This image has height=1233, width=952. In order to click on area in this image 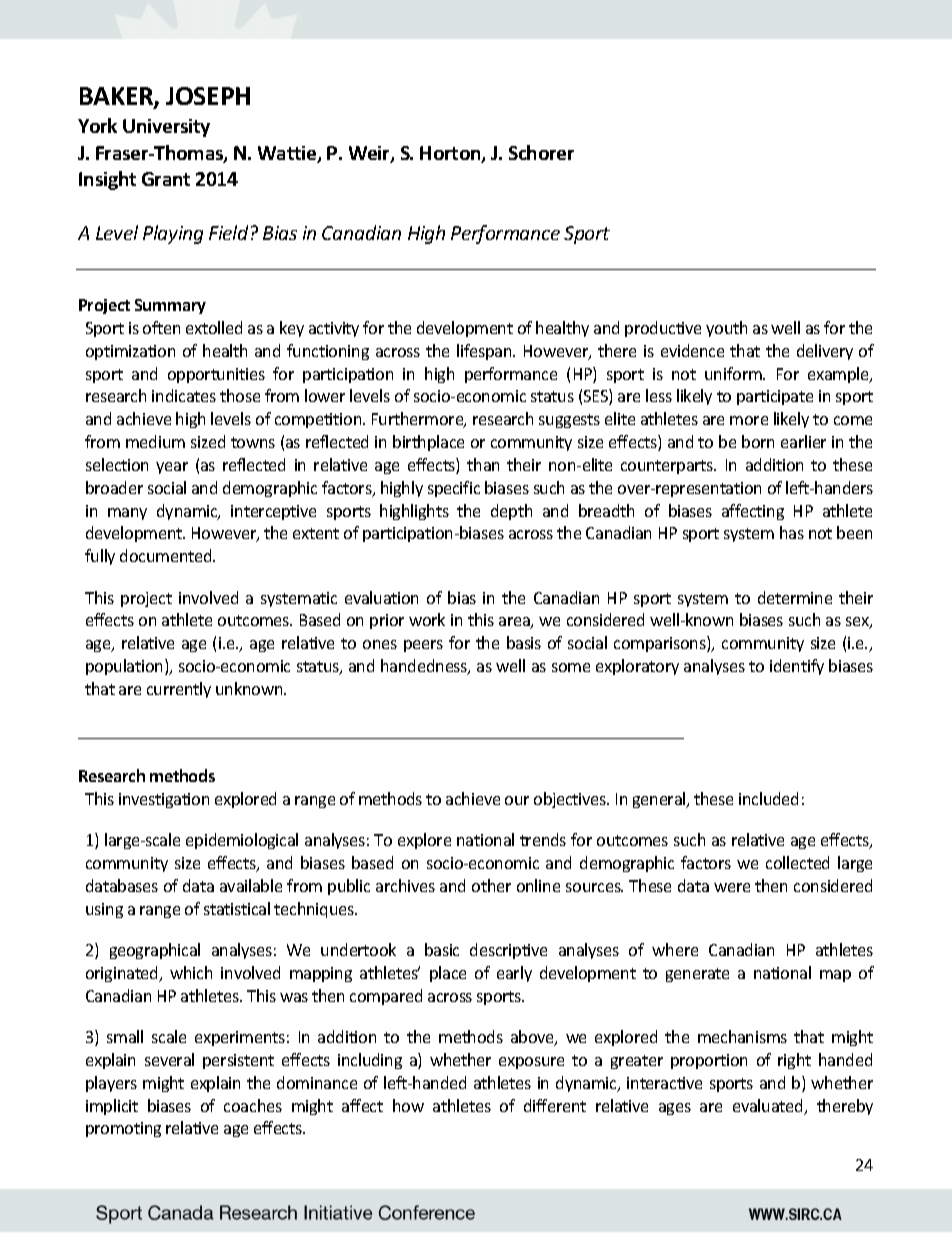, I will do `click(515, 623)`.
